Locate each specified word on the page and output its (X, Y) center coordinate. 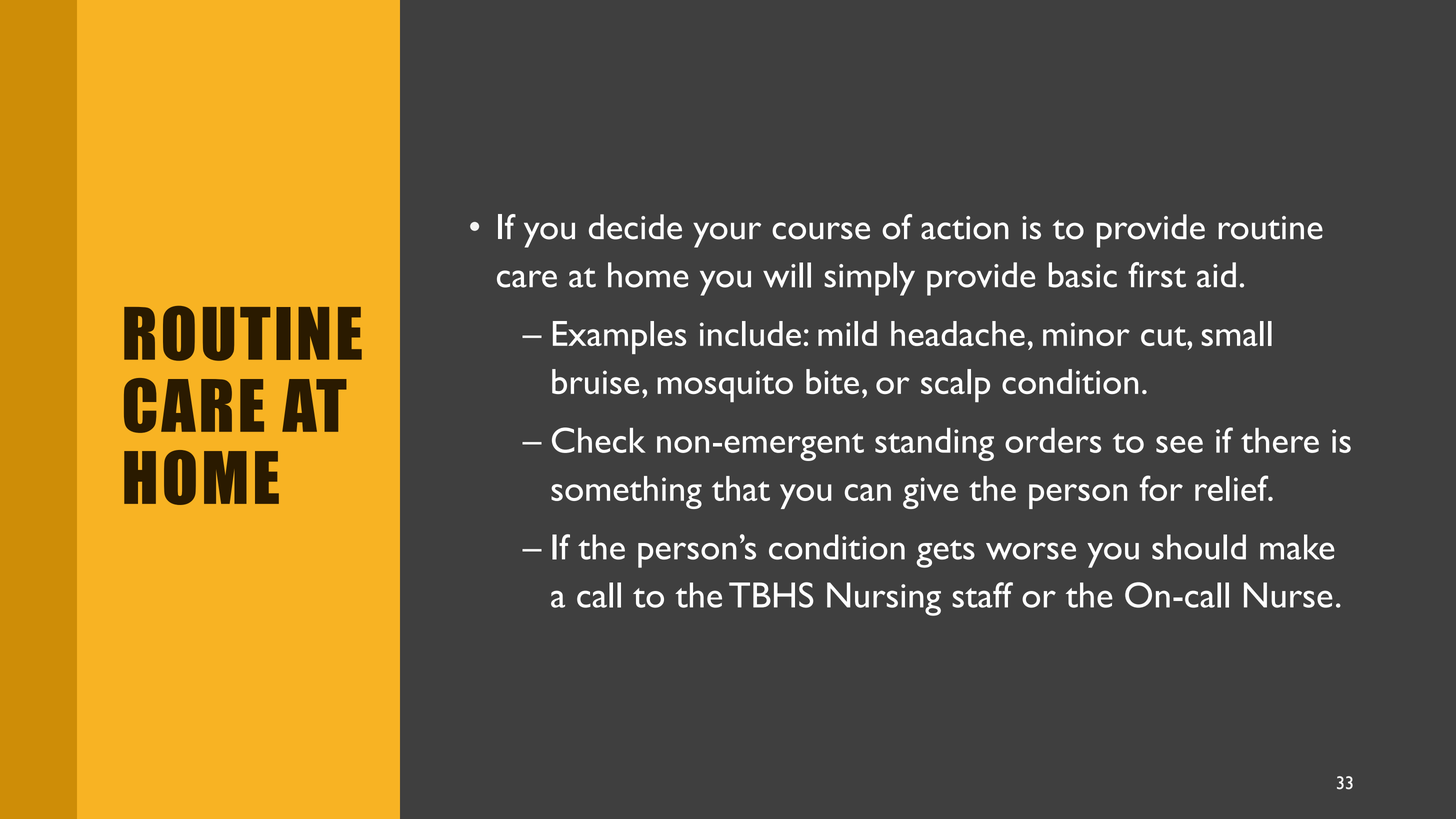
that (741, 488)
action (965, 228)
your (727, 235)
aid (1216, 275)
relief (1233, 488)
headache (958, 333)
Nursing (884, 599)
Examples (619, 337)
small (1236, 333)
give (930, 493)
